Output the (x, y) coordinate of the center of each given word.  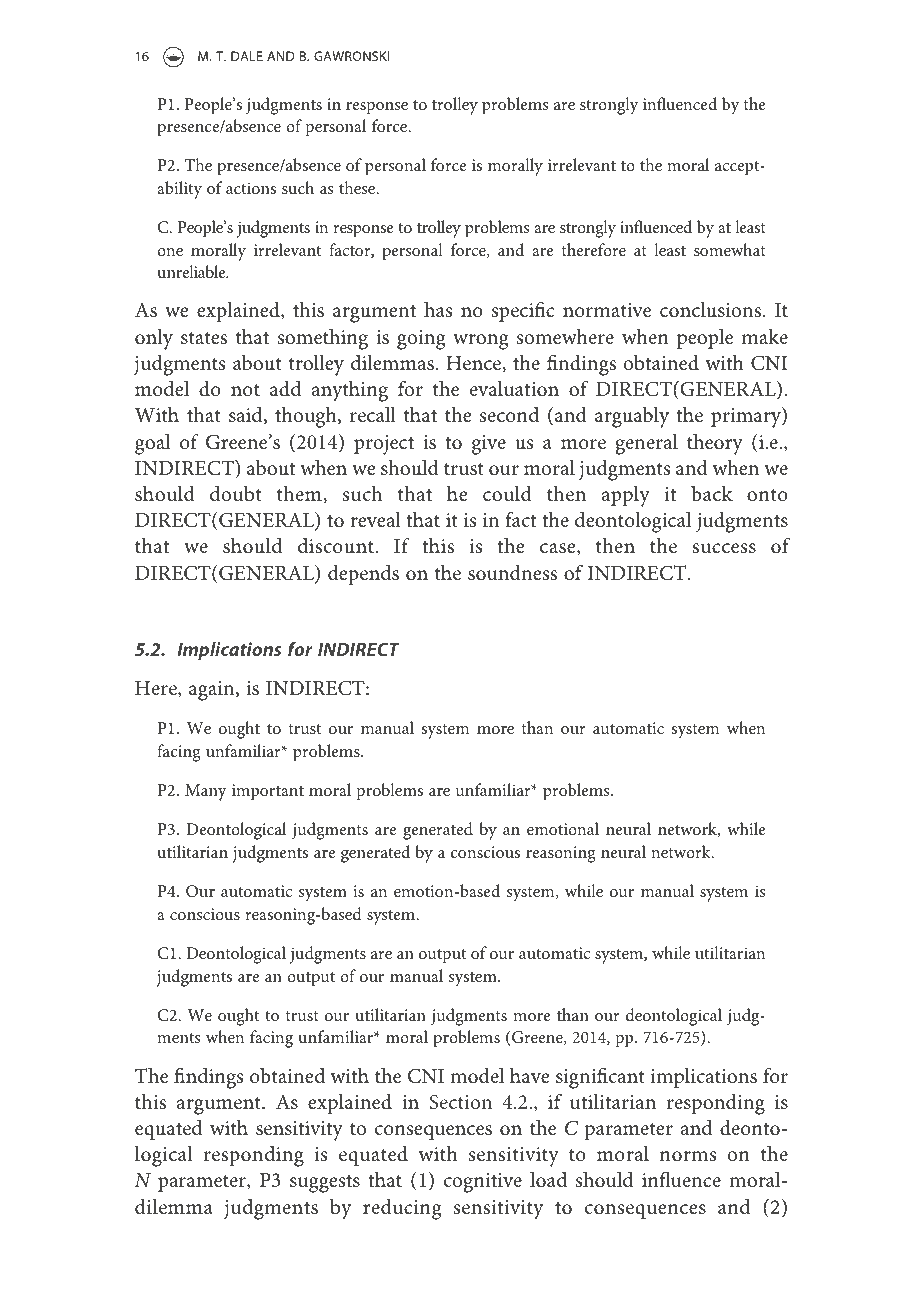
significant (600, 1078)
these (358, 187)
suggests (325, 1184)
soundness (512, 573)
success (724, 548)
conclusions (712, 310)
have (530, 1076)
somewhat (730, 249)
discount (337, 546)
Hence (474, 363)
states (204, 338)
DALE (247, 56)
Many (206, 792)
